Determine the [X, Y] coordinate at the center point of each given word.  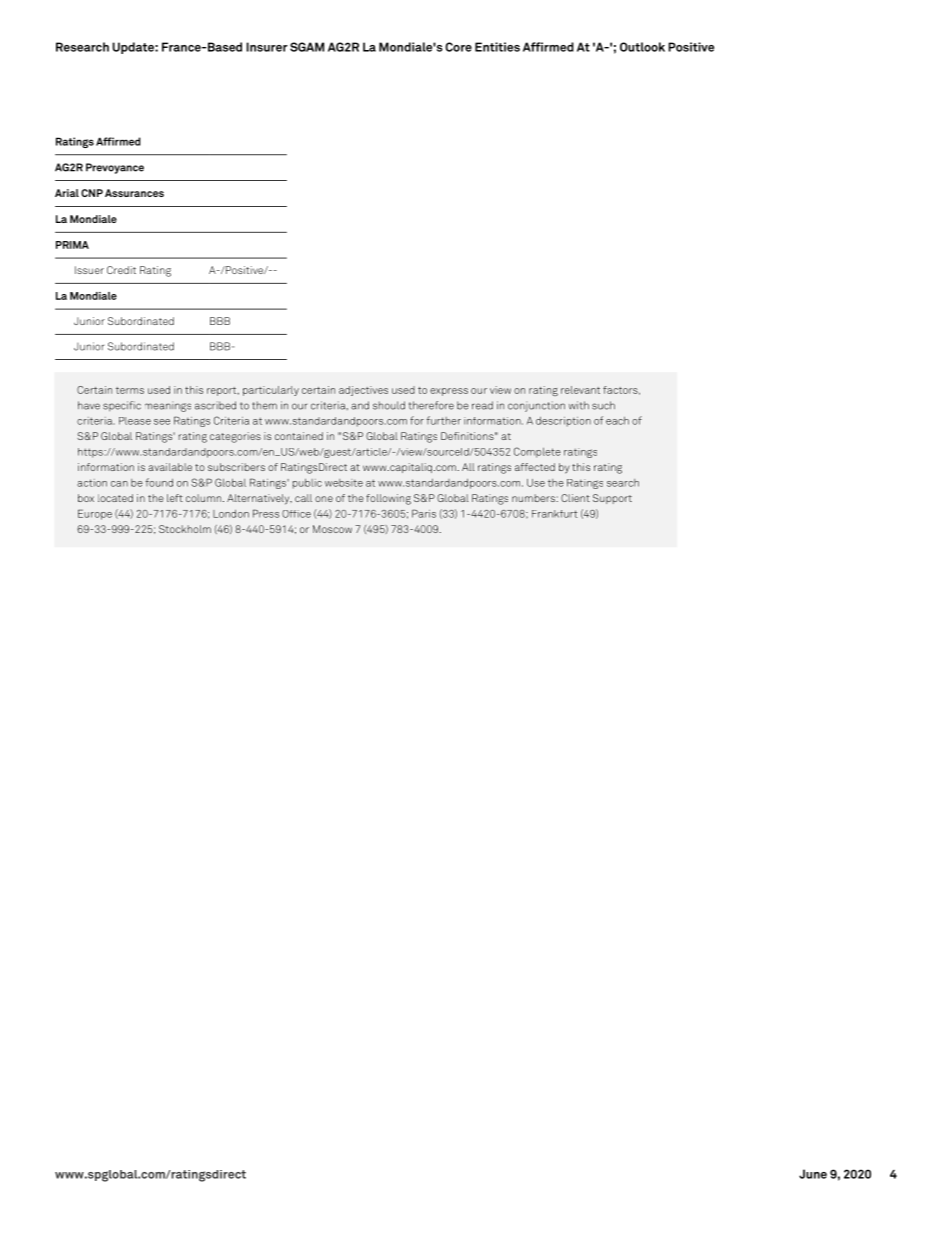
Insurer [267, 47]
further [443, 420]
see [162, 422]
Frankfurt [554, 514]
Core [458, 47]
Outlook [642, 47]
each [617, 421]
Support [612, 499]
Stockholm [185, 529]
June [813, 1174]
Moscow [332, 529]
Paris [424, 513]
